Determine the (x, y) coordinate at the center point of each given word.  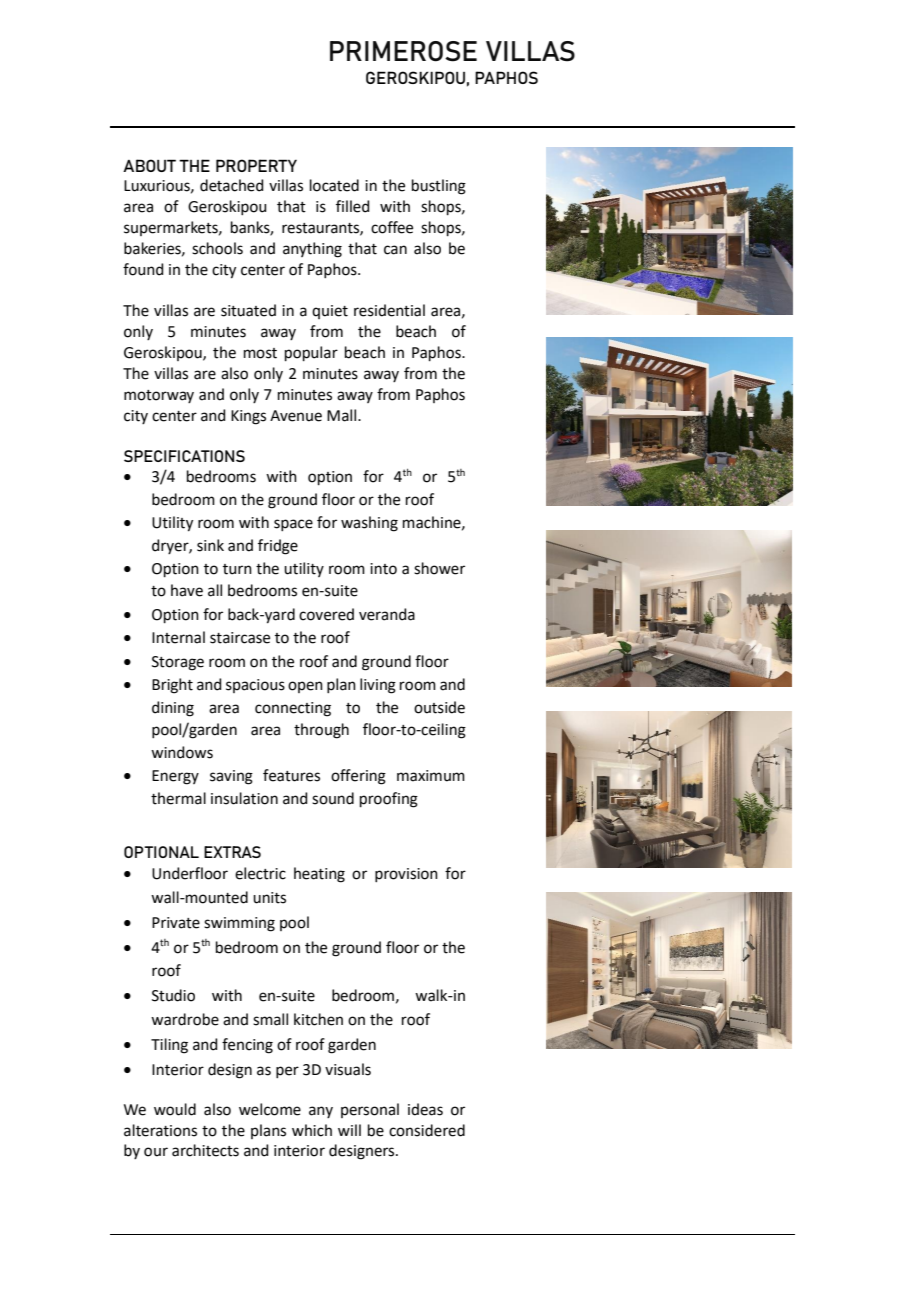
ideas (425, 1109)
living (378, 686)
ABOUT (149, 165)
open (305, 687)
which (312, 1130)
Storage (178, 663)
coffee (392, 227)
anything (312, 250)
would (175, 1109)
